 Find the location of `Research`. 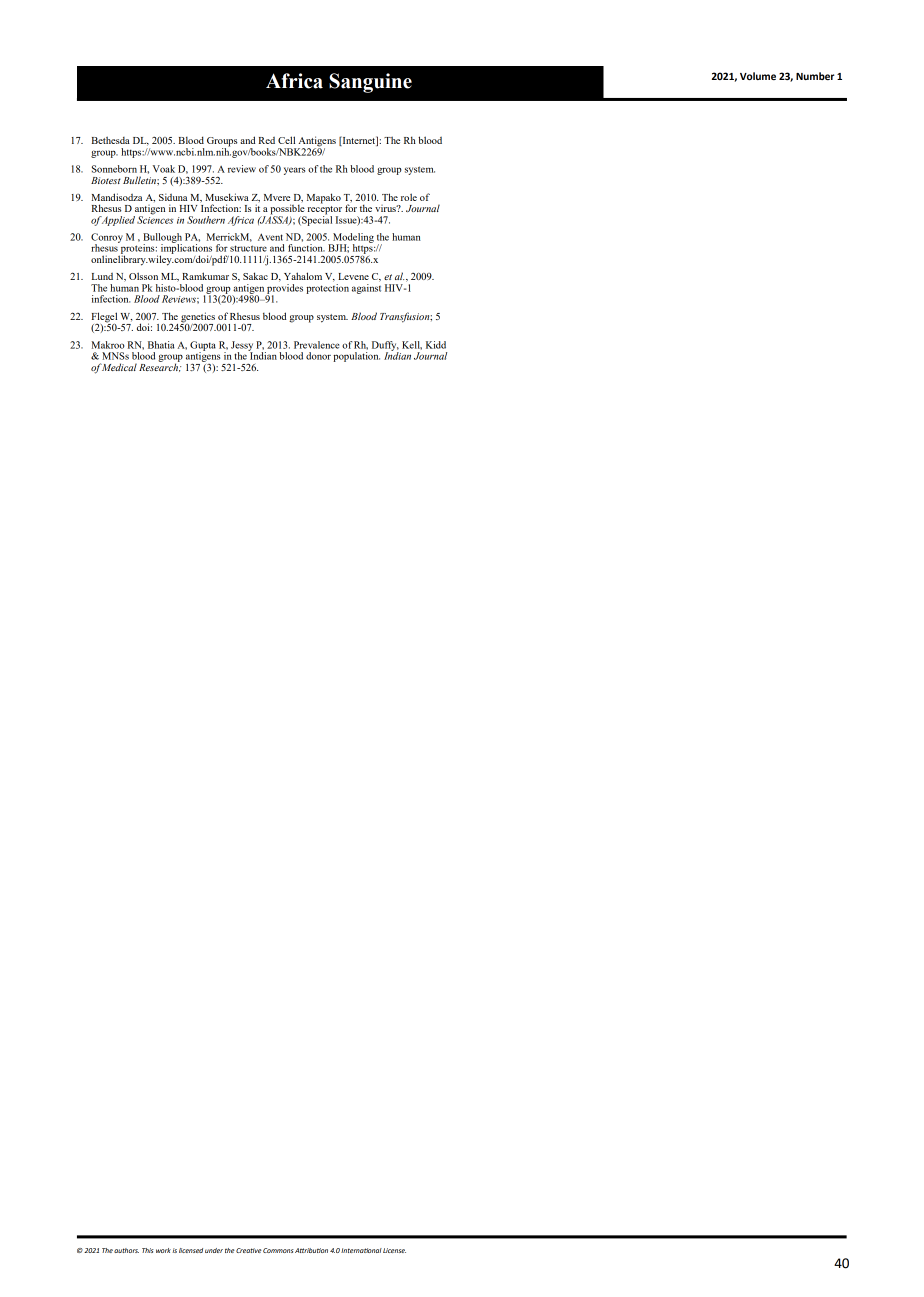

Research is located at coordinates (160, 366).
